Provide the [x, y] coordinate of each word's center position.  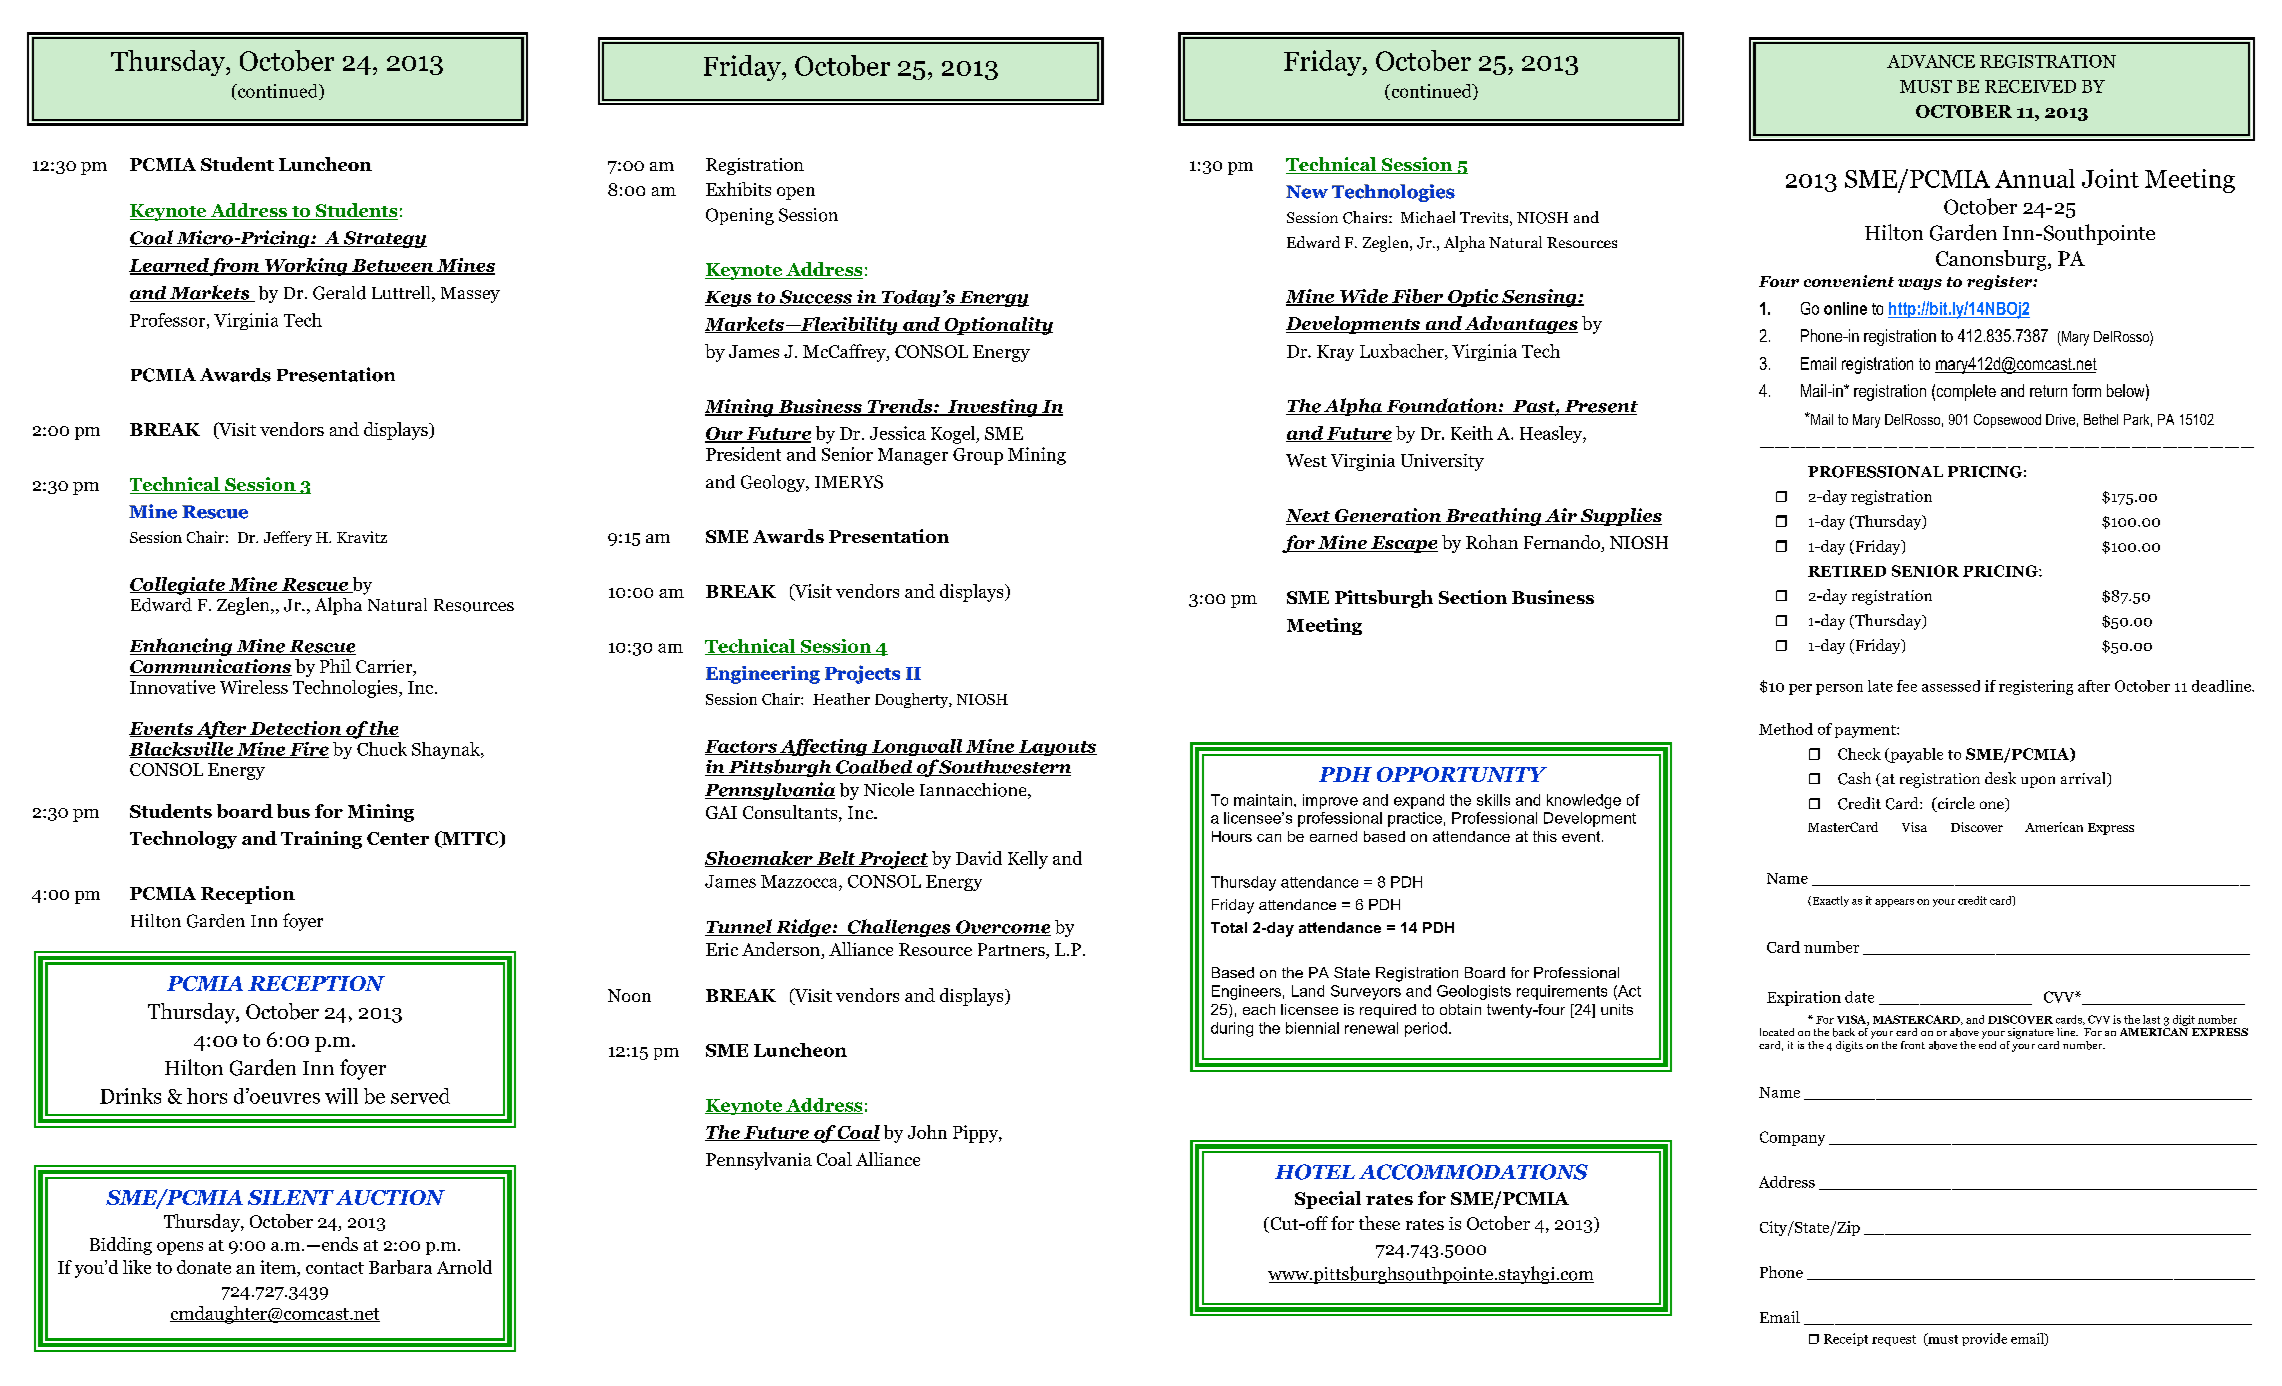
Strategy [384, 239]
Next [1309, 517]
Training [321, 840]
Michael [1428, 217]
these [1379, 1223]
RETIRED [1847, 571]
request [1894, 1340]
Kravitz [362, 537]
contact [335, 1268]
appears [1894, 903]
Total [1229, 927]
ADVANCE [1931, 61]
